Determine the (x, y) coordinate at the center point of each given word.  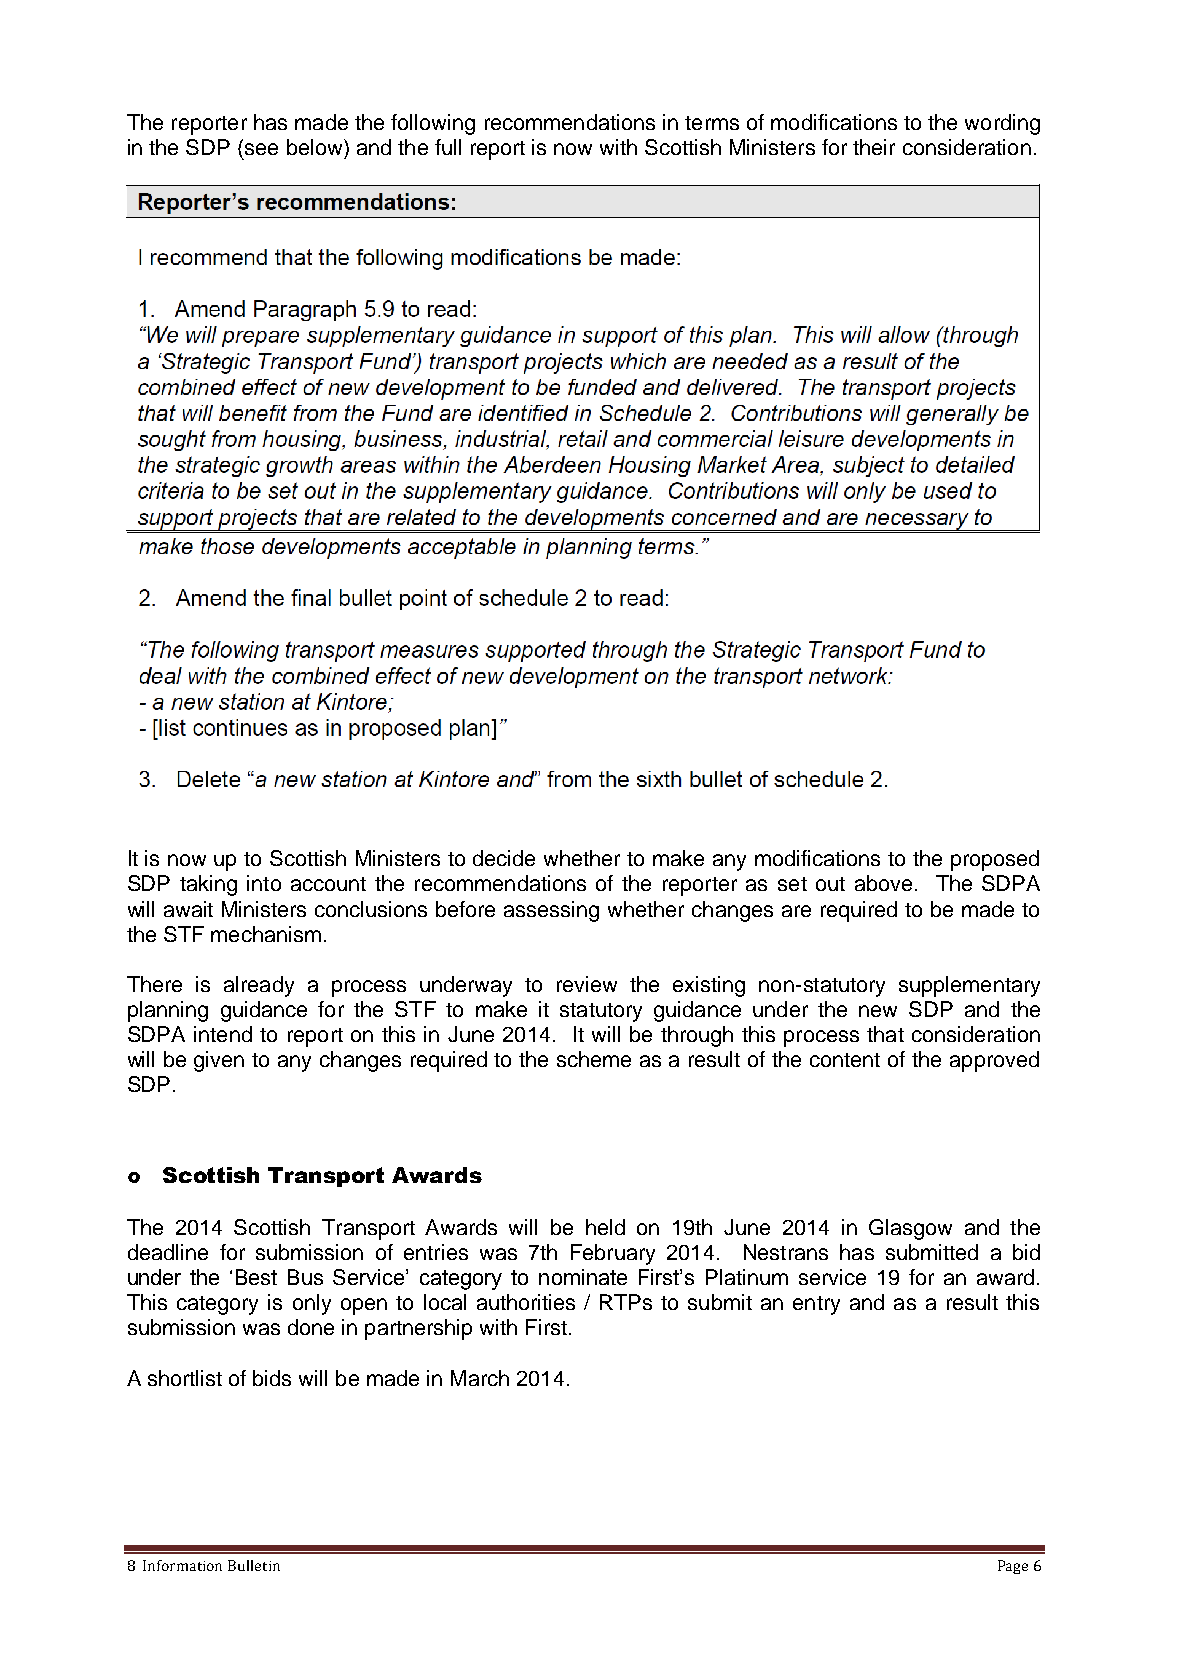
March (480, 1378)
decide (504, 858)
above (883, 883)
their (874, 147)
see (261, 149)
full (448, 147)
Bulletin (254, 1565)
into (264, 883)
